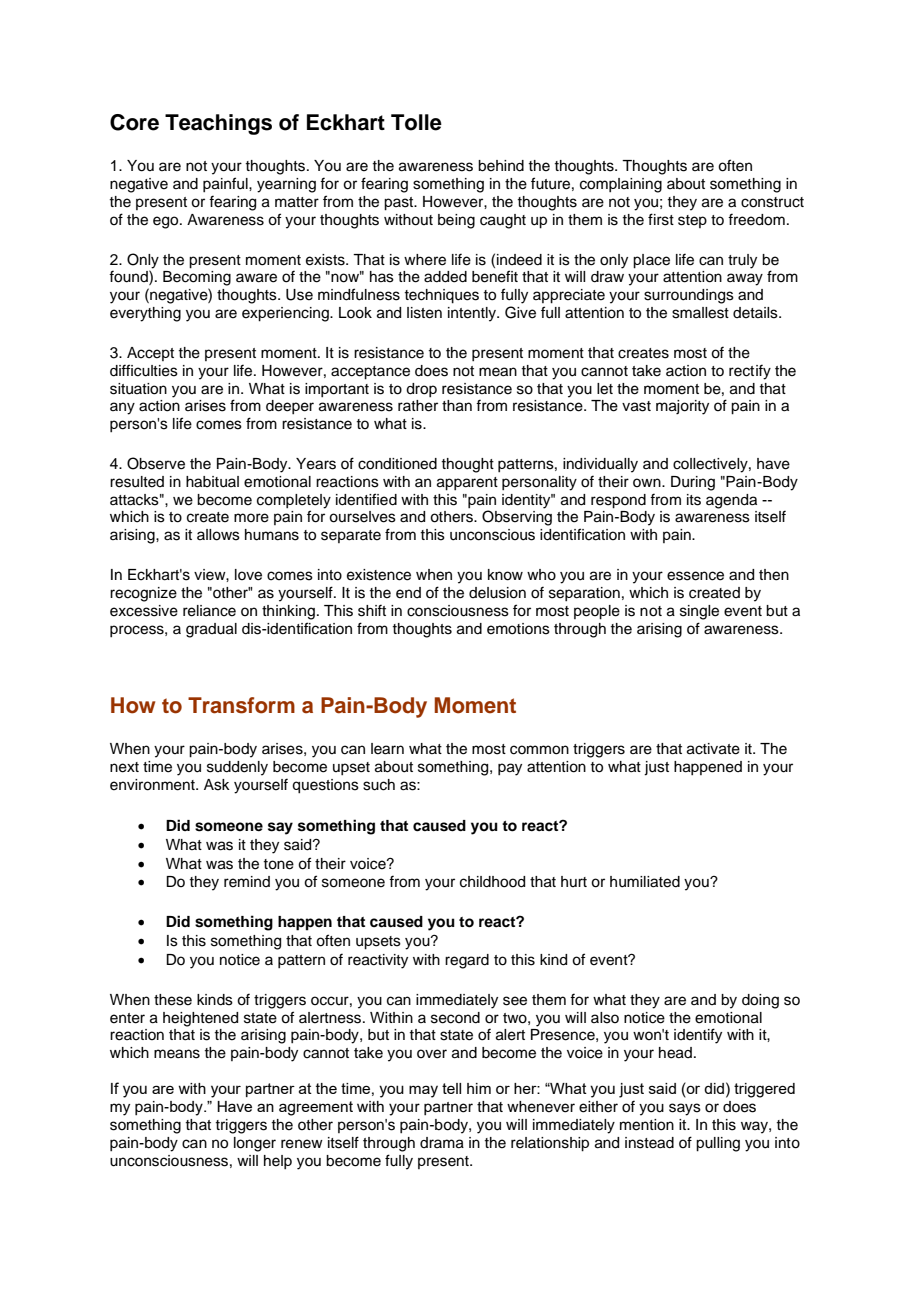 This page has height=1308, width=924. I want to click on know, so click(505, 575).
